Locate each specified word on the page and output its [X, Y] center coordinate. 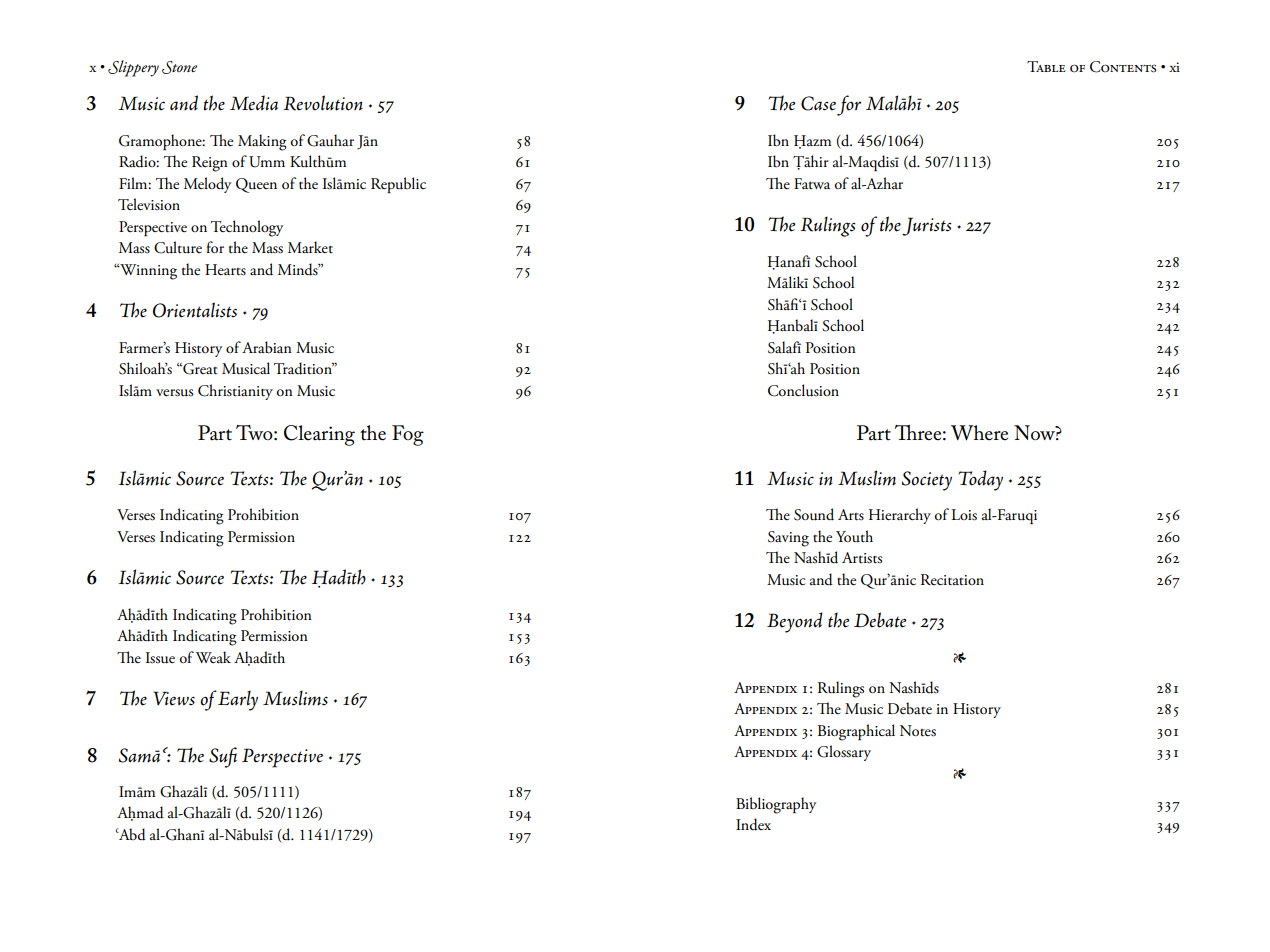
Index [753, 824]
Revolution [323, 103]
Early [238, 700]
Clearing [319, 435]
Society [927, 481]
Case [818, 103]
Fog [408, 435]
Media [254, 103]
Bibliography [776, 805]
